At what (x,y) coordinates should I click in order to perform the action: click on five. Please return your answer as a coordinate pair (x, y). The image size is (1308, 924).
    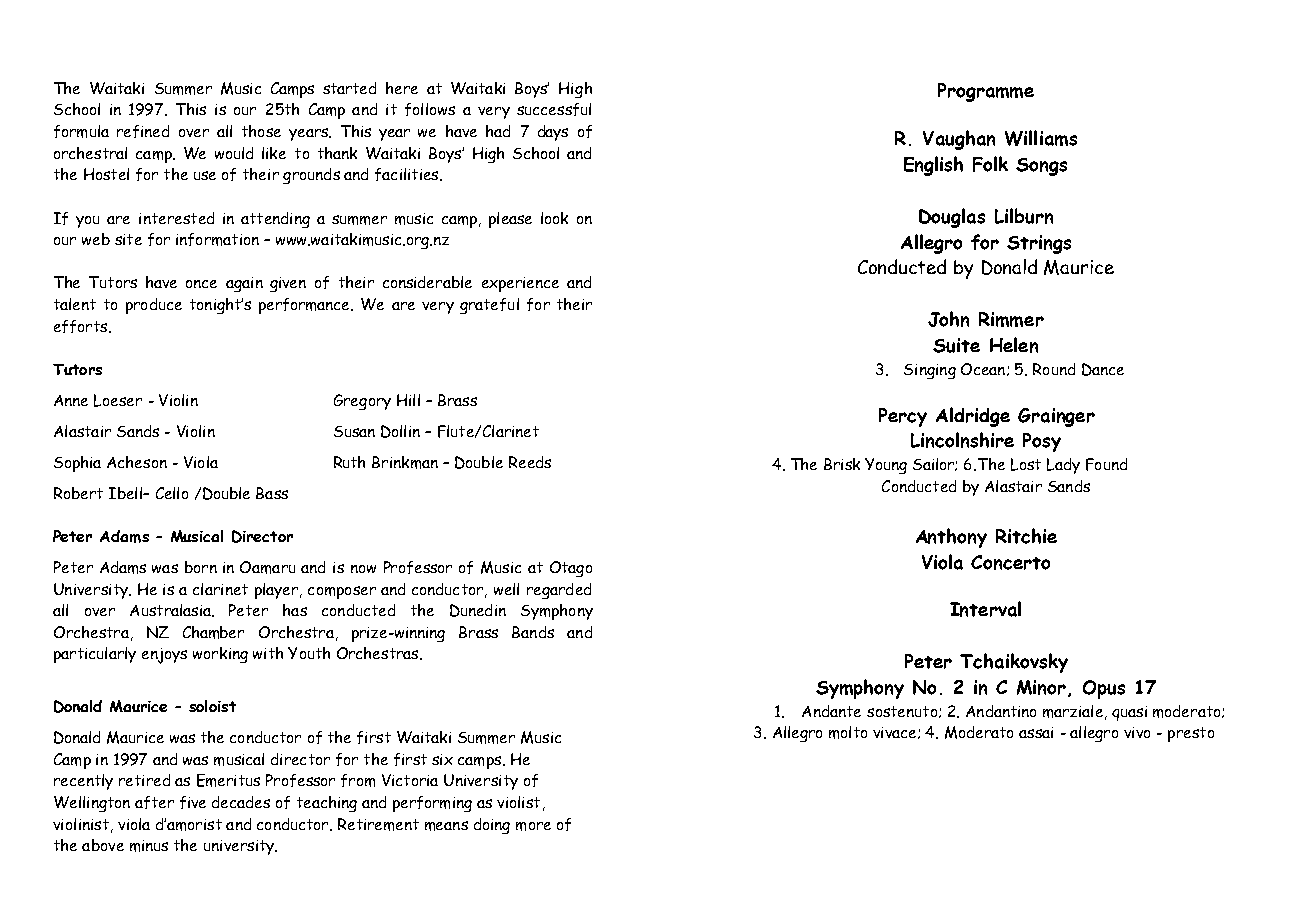
    Looking at the image, I should click on (193, 802).
